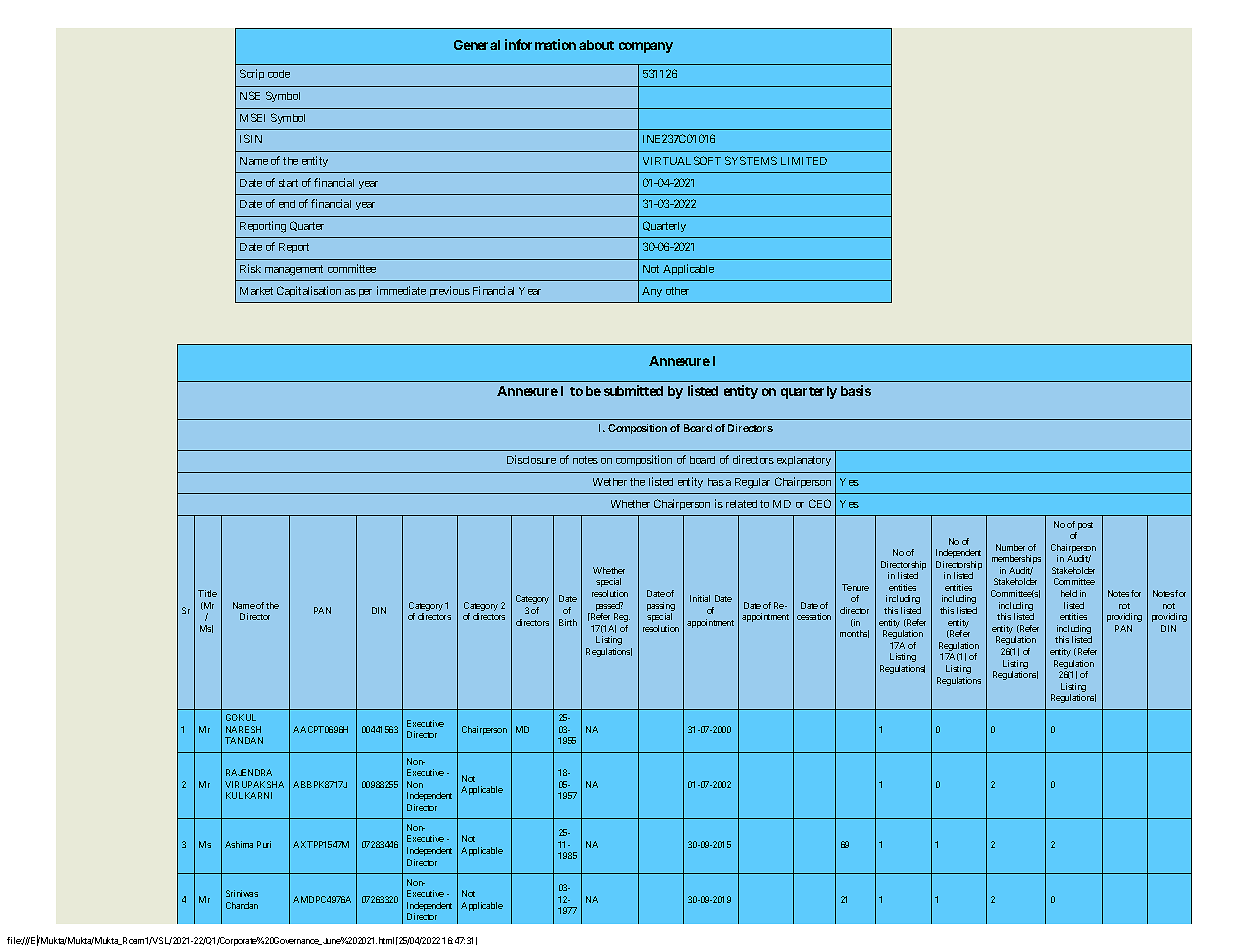 The width and height of the image is (1233, 952). What do you see at coordinates (610, 482) in the image?
I see `Wether` at bounding box center [610, 482].
